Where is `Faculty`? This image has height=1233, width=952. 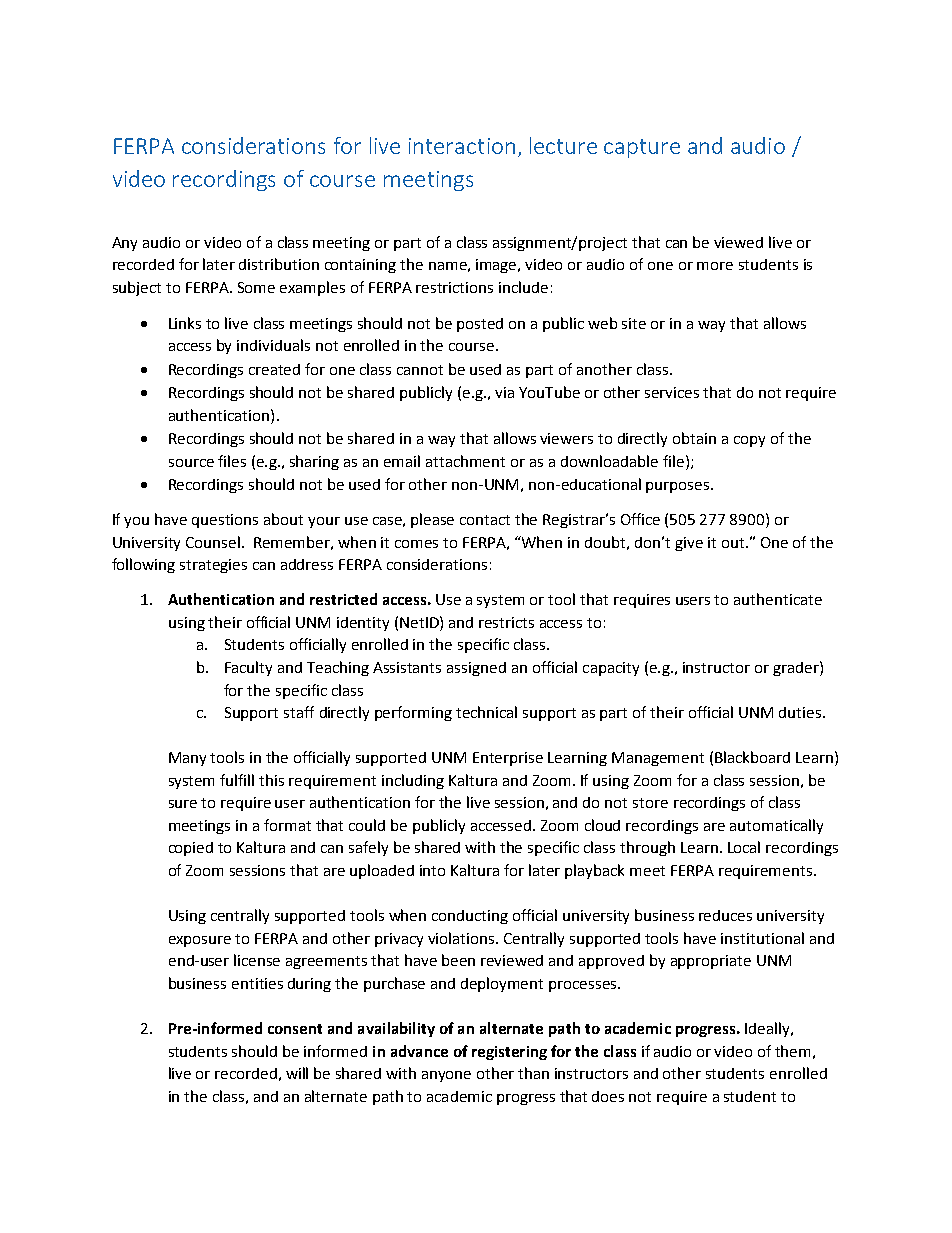
Faculty is located at coordinates (248, 668).
